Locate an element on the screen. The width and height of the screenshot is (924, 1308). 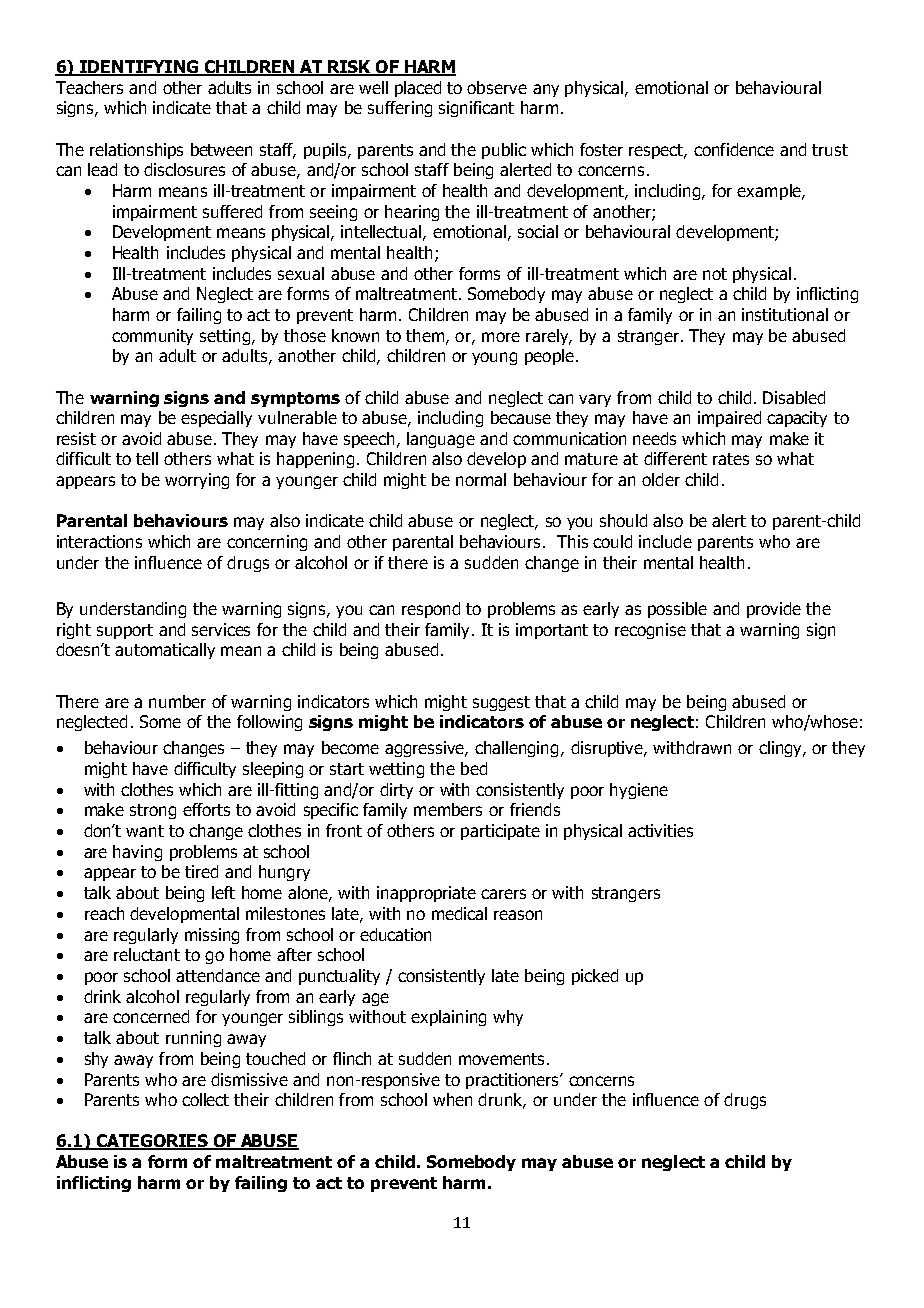
placed is located at coordinates (418, 89).
